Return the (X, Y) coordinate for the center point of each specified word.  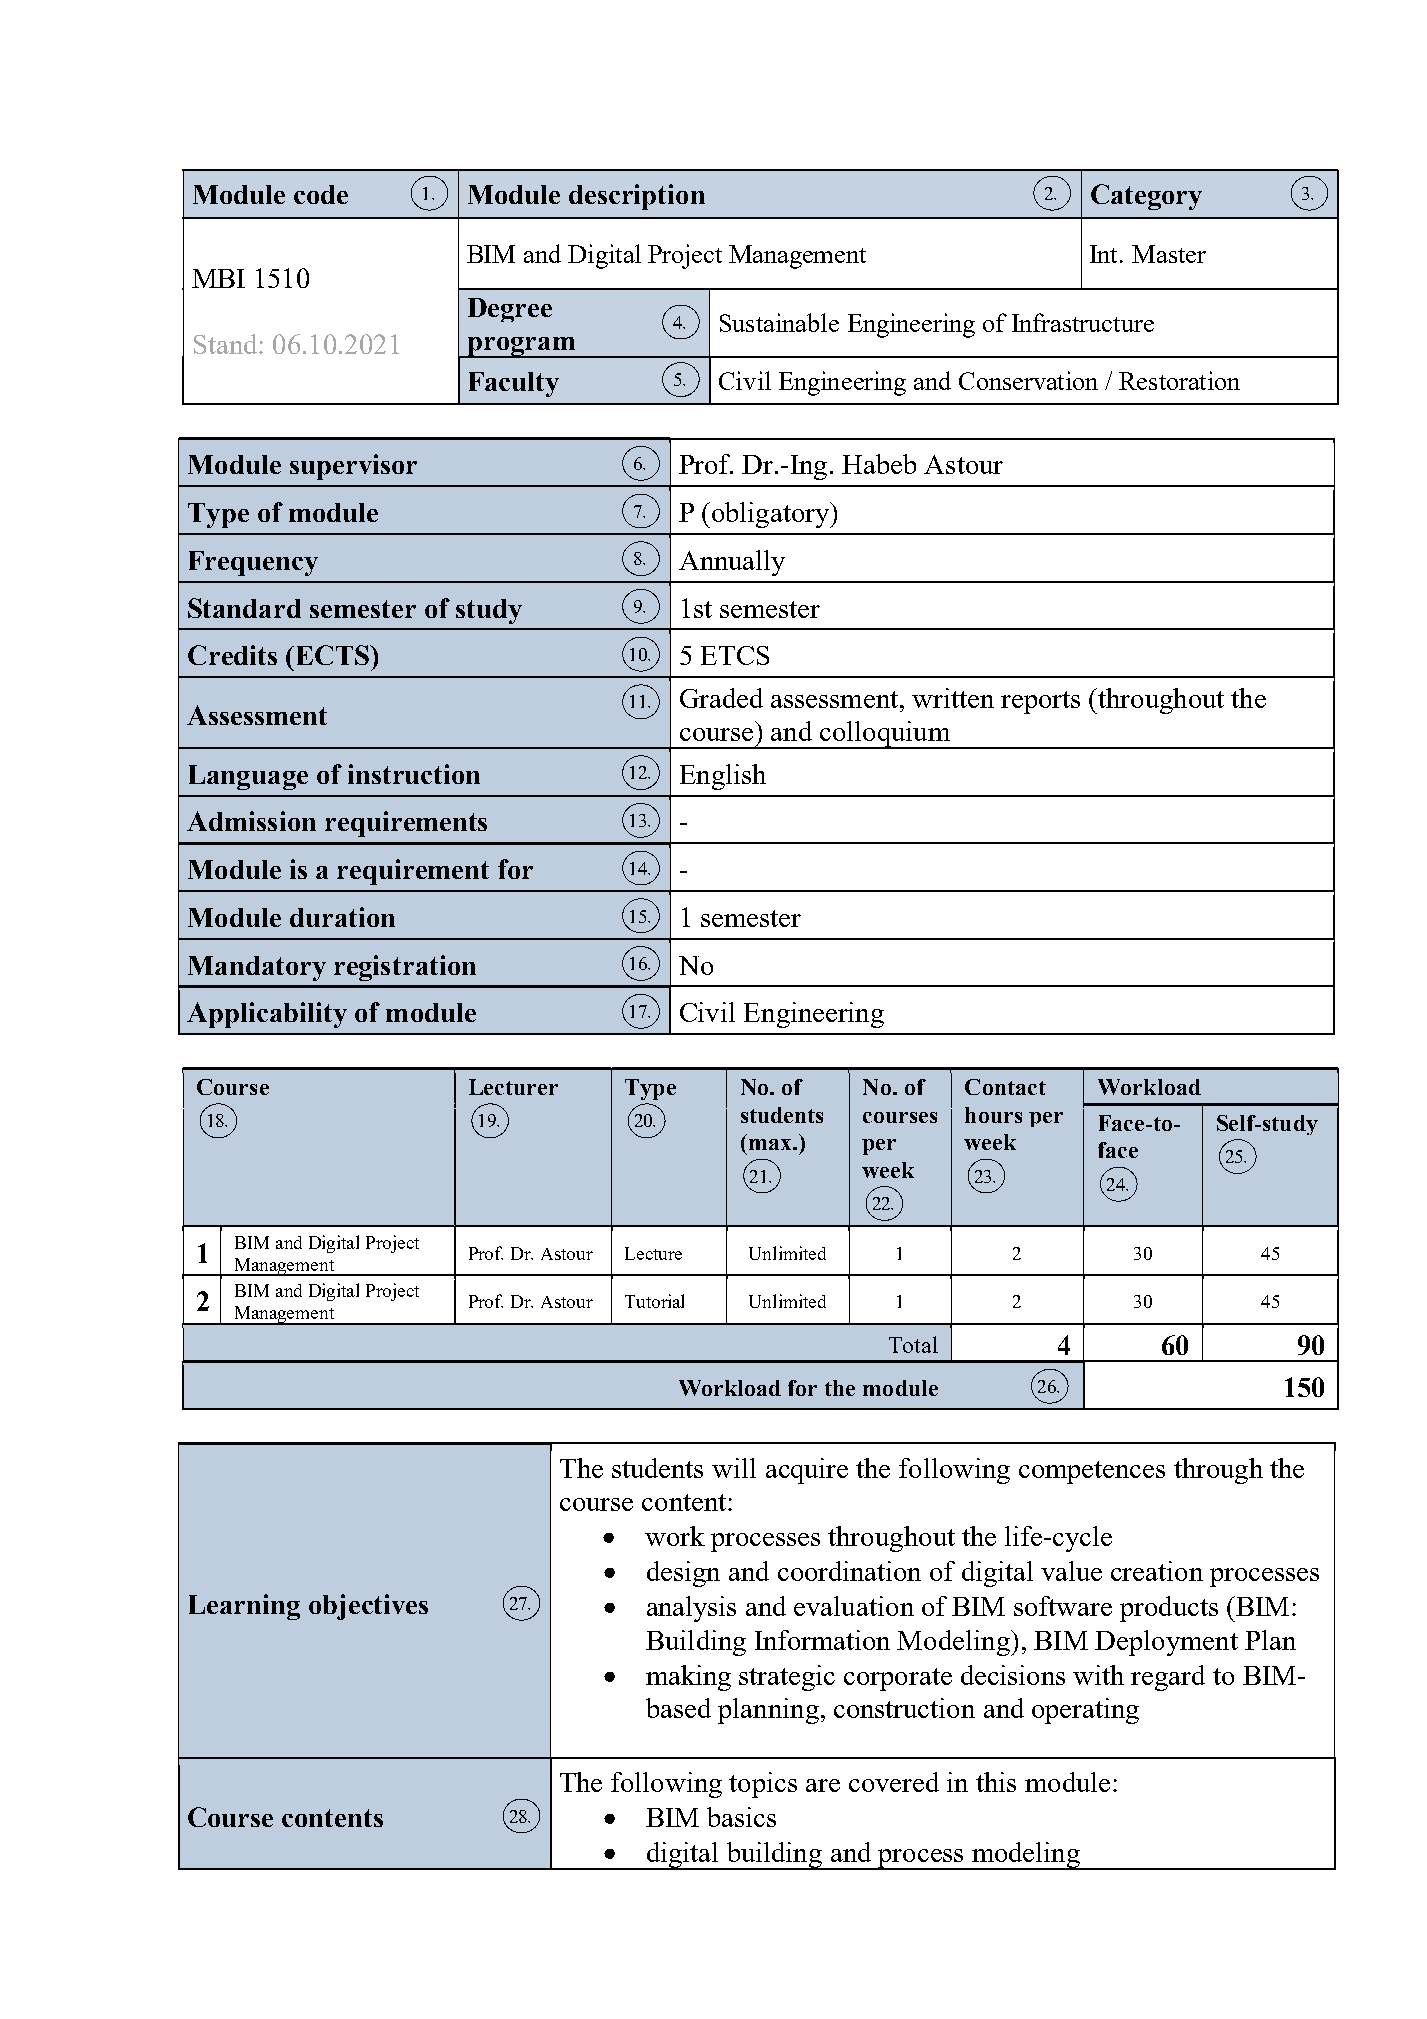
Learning (244, 1607)
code (321, 194)
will (734, 1468)
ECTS (332, 655)
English (723, 777)
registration (405, 968)
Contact (1005, 1087)
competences (1092, 1472)
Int (1105, 254)
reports (1040, 702)
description (637, 197)
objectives (368, 1607)
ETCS (735, 655)
